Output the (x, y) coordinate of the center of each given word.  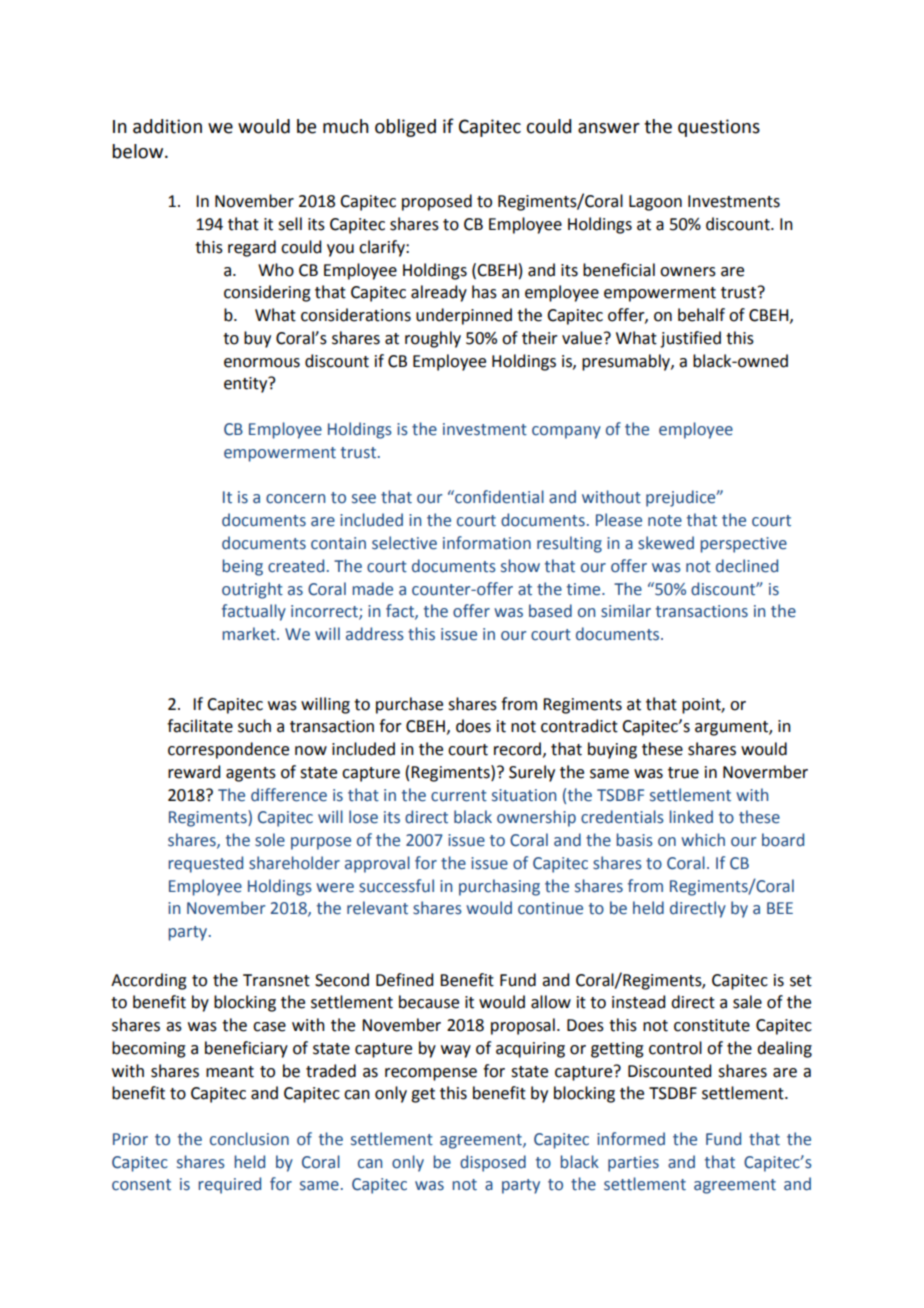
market (250, 634)
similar (626, 611)
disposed (493, 1163)
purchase (409, 705)
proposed (437, 202)
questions (719, 128)
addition (167, 126)
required (229, 1185)
